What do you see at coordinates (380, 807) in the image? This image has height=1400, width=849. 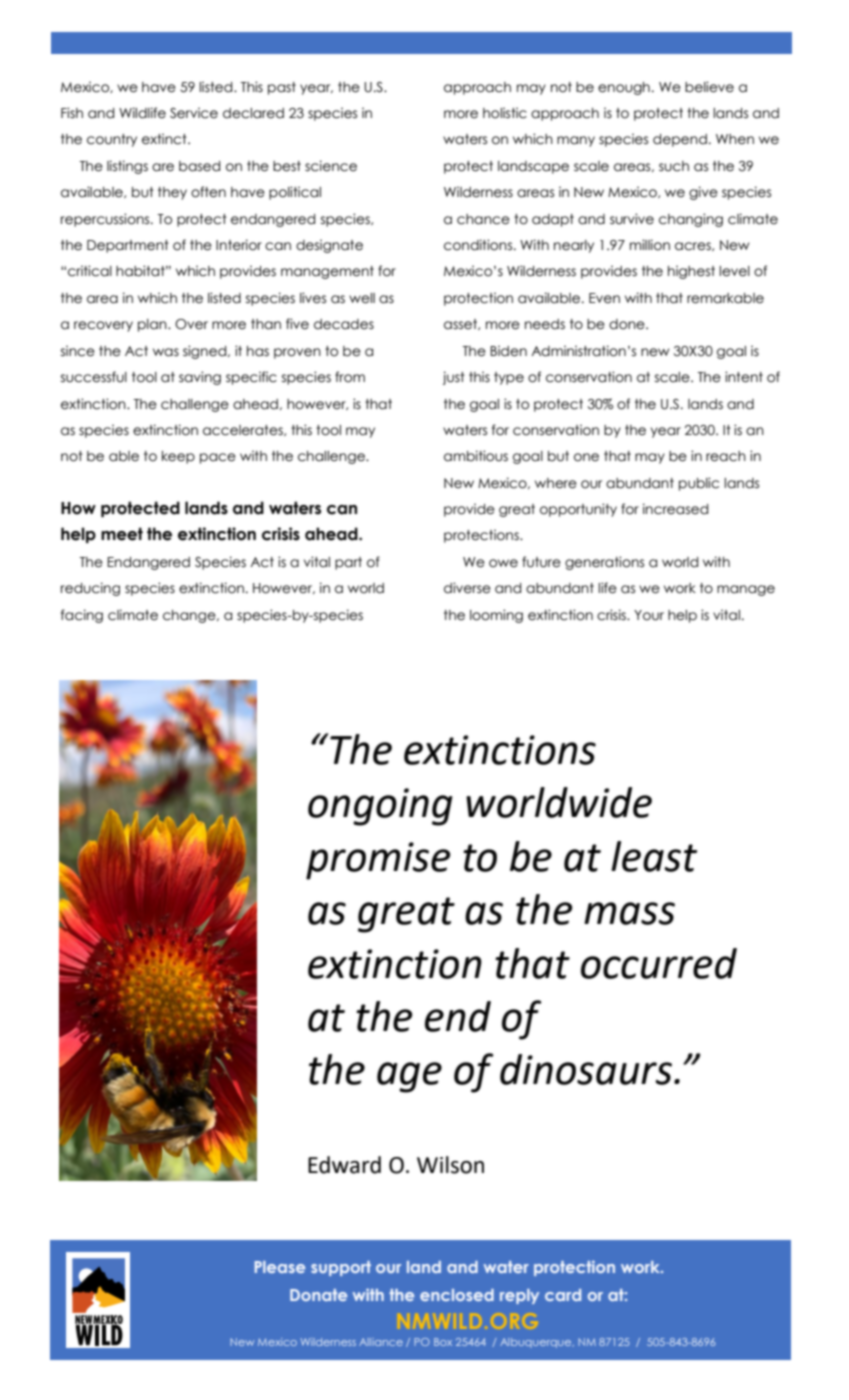 I see `ongoing` at bounding box center [380, 807].
